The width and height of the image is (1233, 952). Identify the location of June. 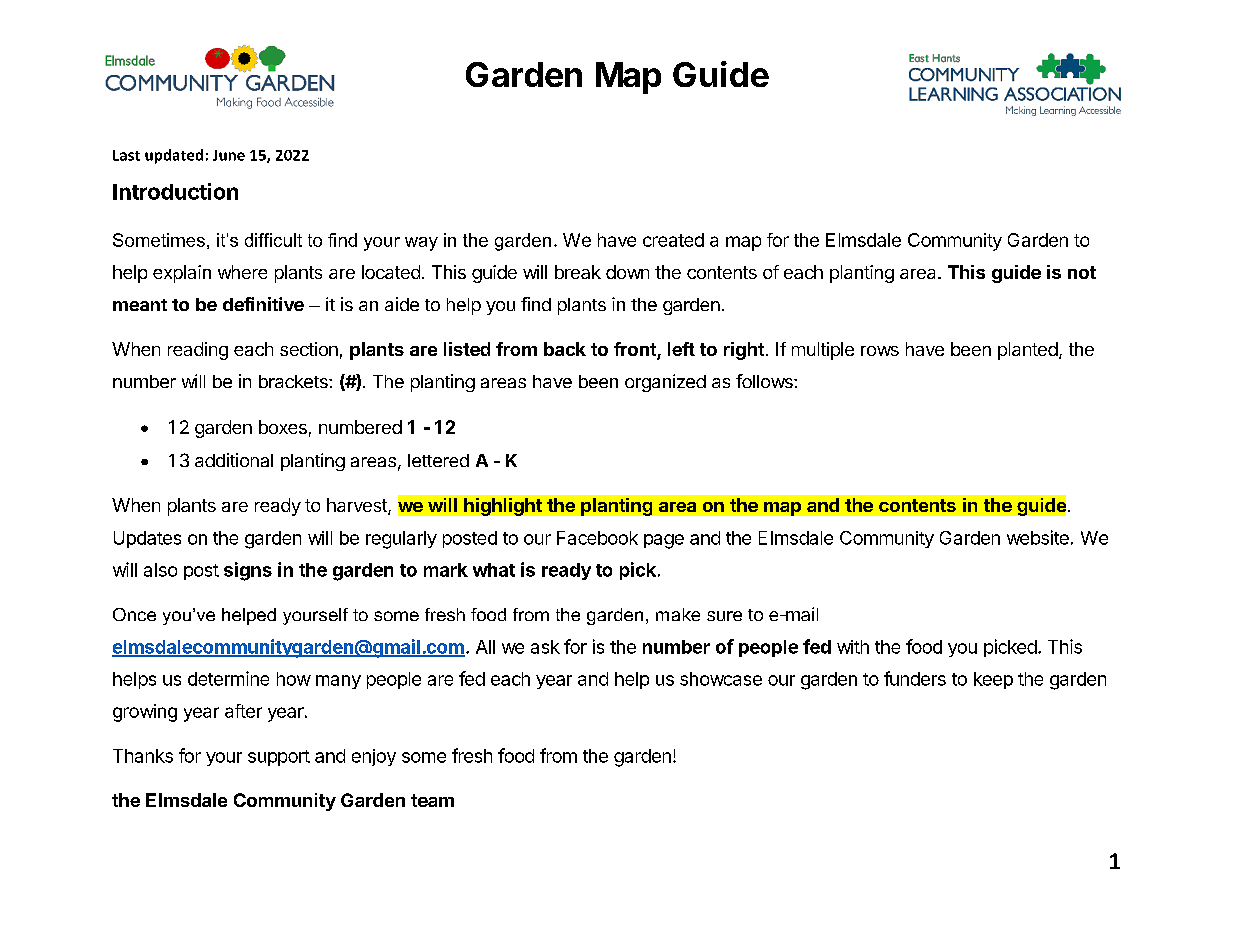
(229, 155).
